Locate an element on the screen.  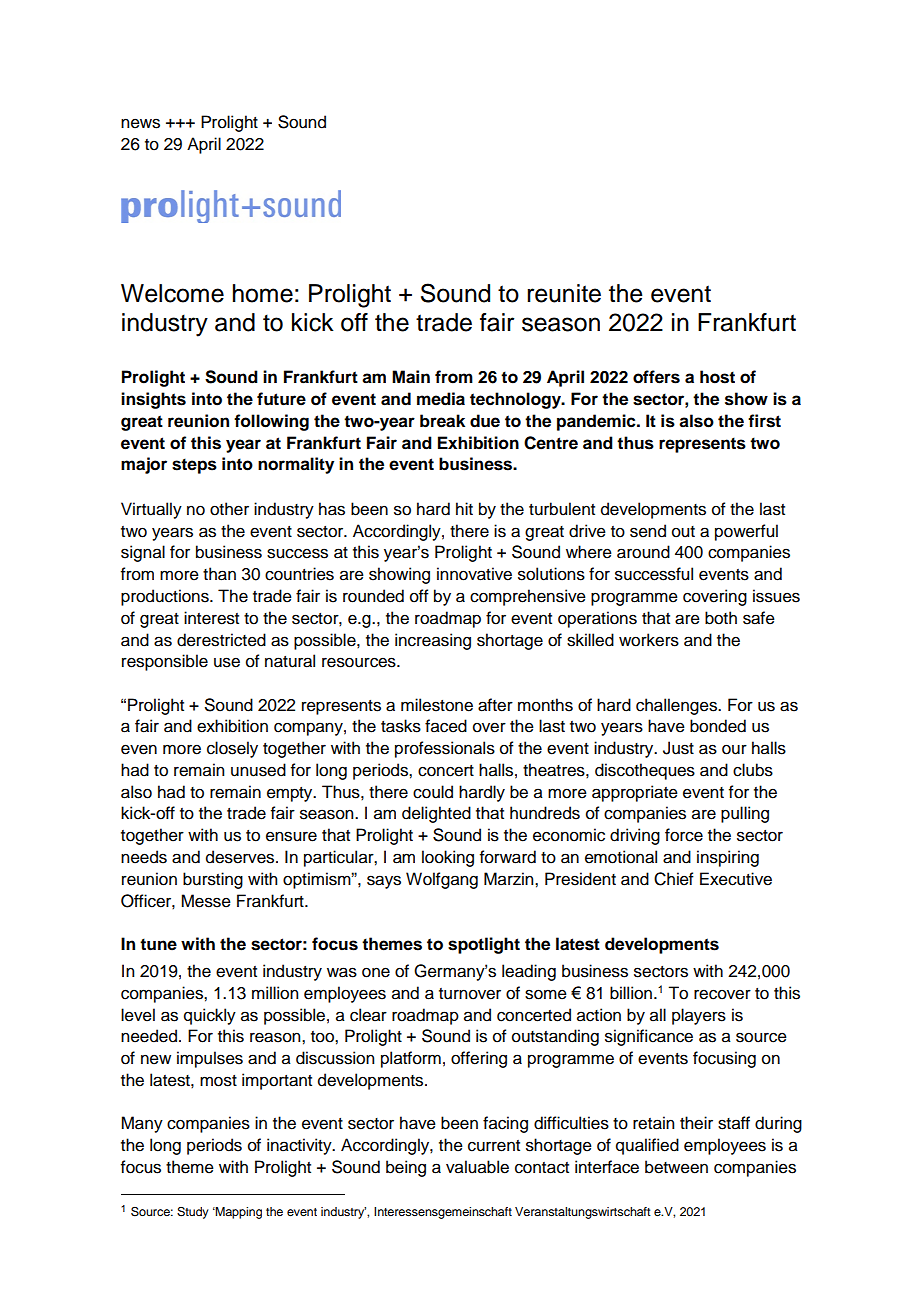
host is located at coordinates (717, 377).
